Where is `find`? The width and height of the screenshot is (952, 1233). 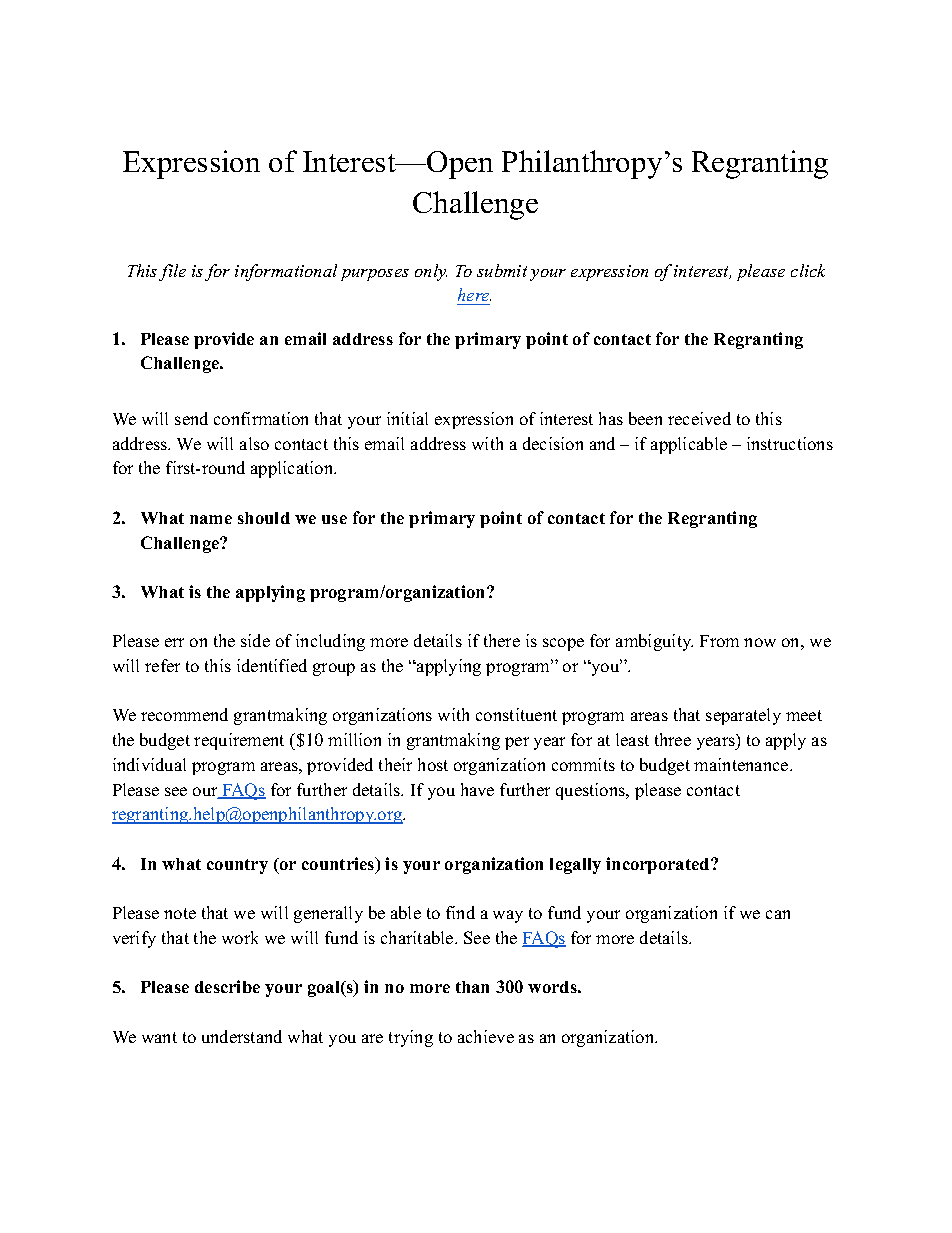 find is located at coordinates (460, 912).
